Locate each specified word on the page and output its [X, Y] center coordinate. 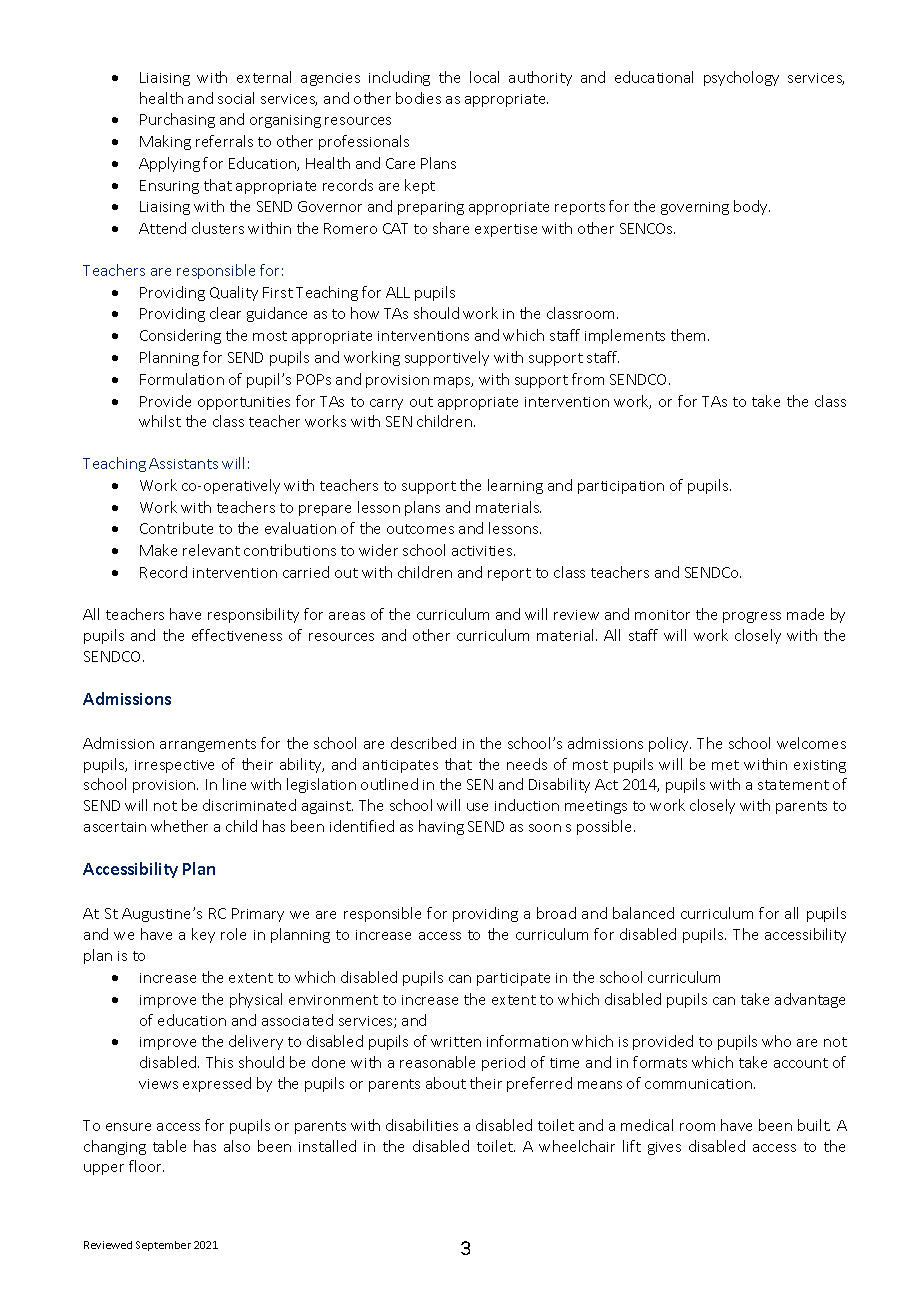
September [163, 1246]
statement [793, 785]
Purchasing [177, 120]
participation [621, 487]
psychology [741, 78]
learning [515, 486]
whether [179, 826]
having [441, 827]
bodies [418, 98]
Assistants [183, 463]
